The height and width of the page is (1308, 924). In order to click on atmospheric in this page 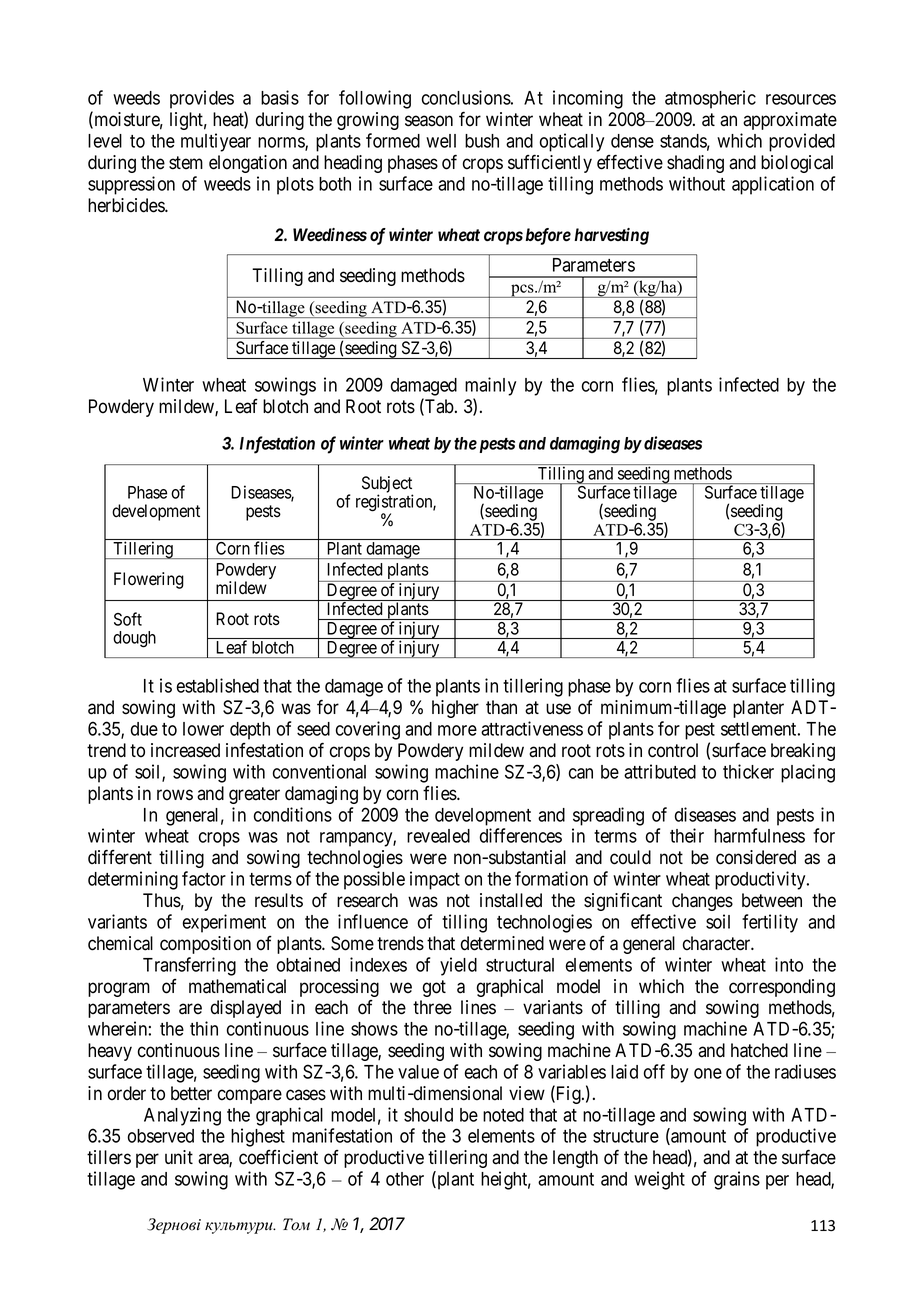, I will do `click(710, 99)`.
